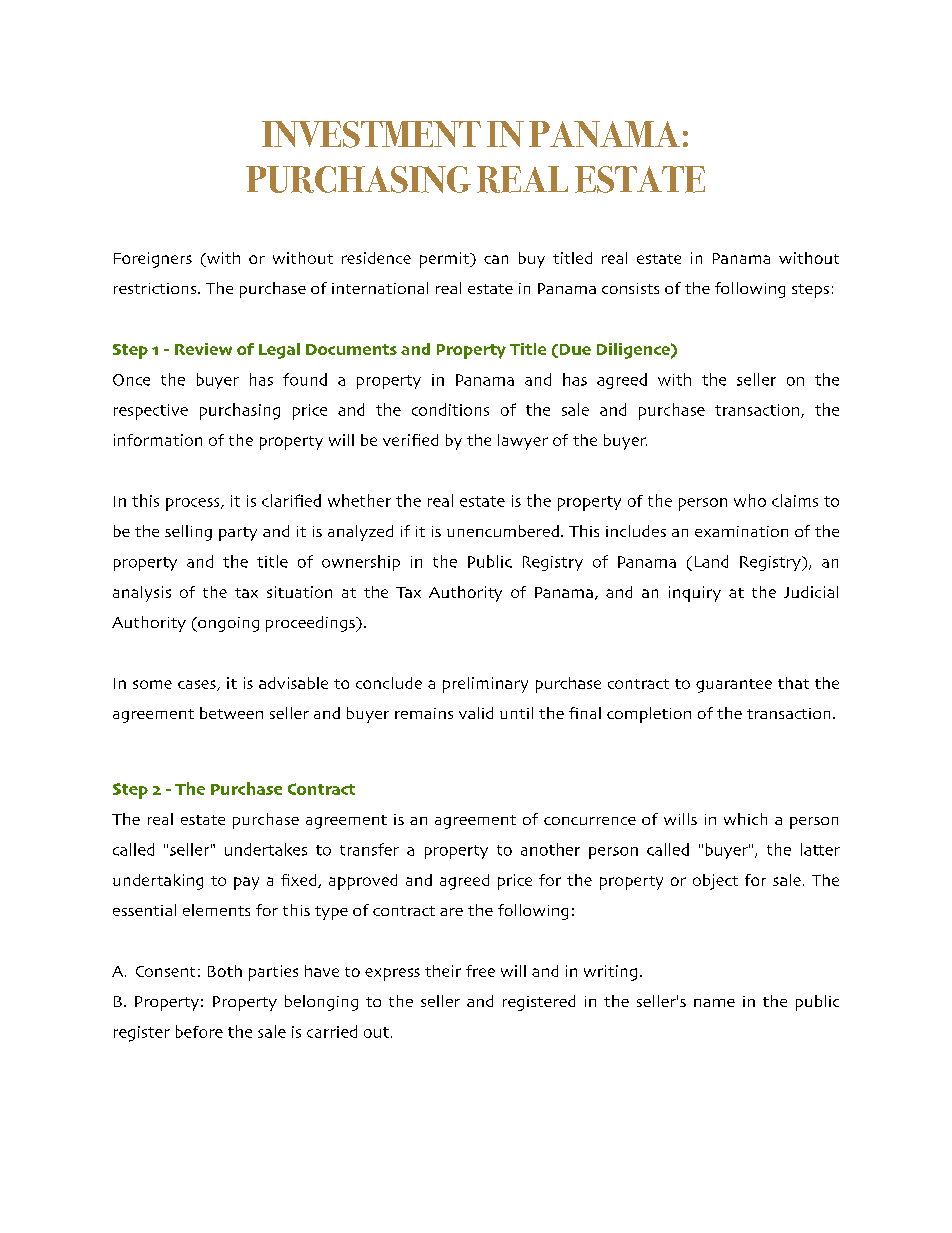 The image size is (952, 1233). What do you see at coordinates (630, 288) in the document?
I see `consists` at bounding box center [630, 288].
